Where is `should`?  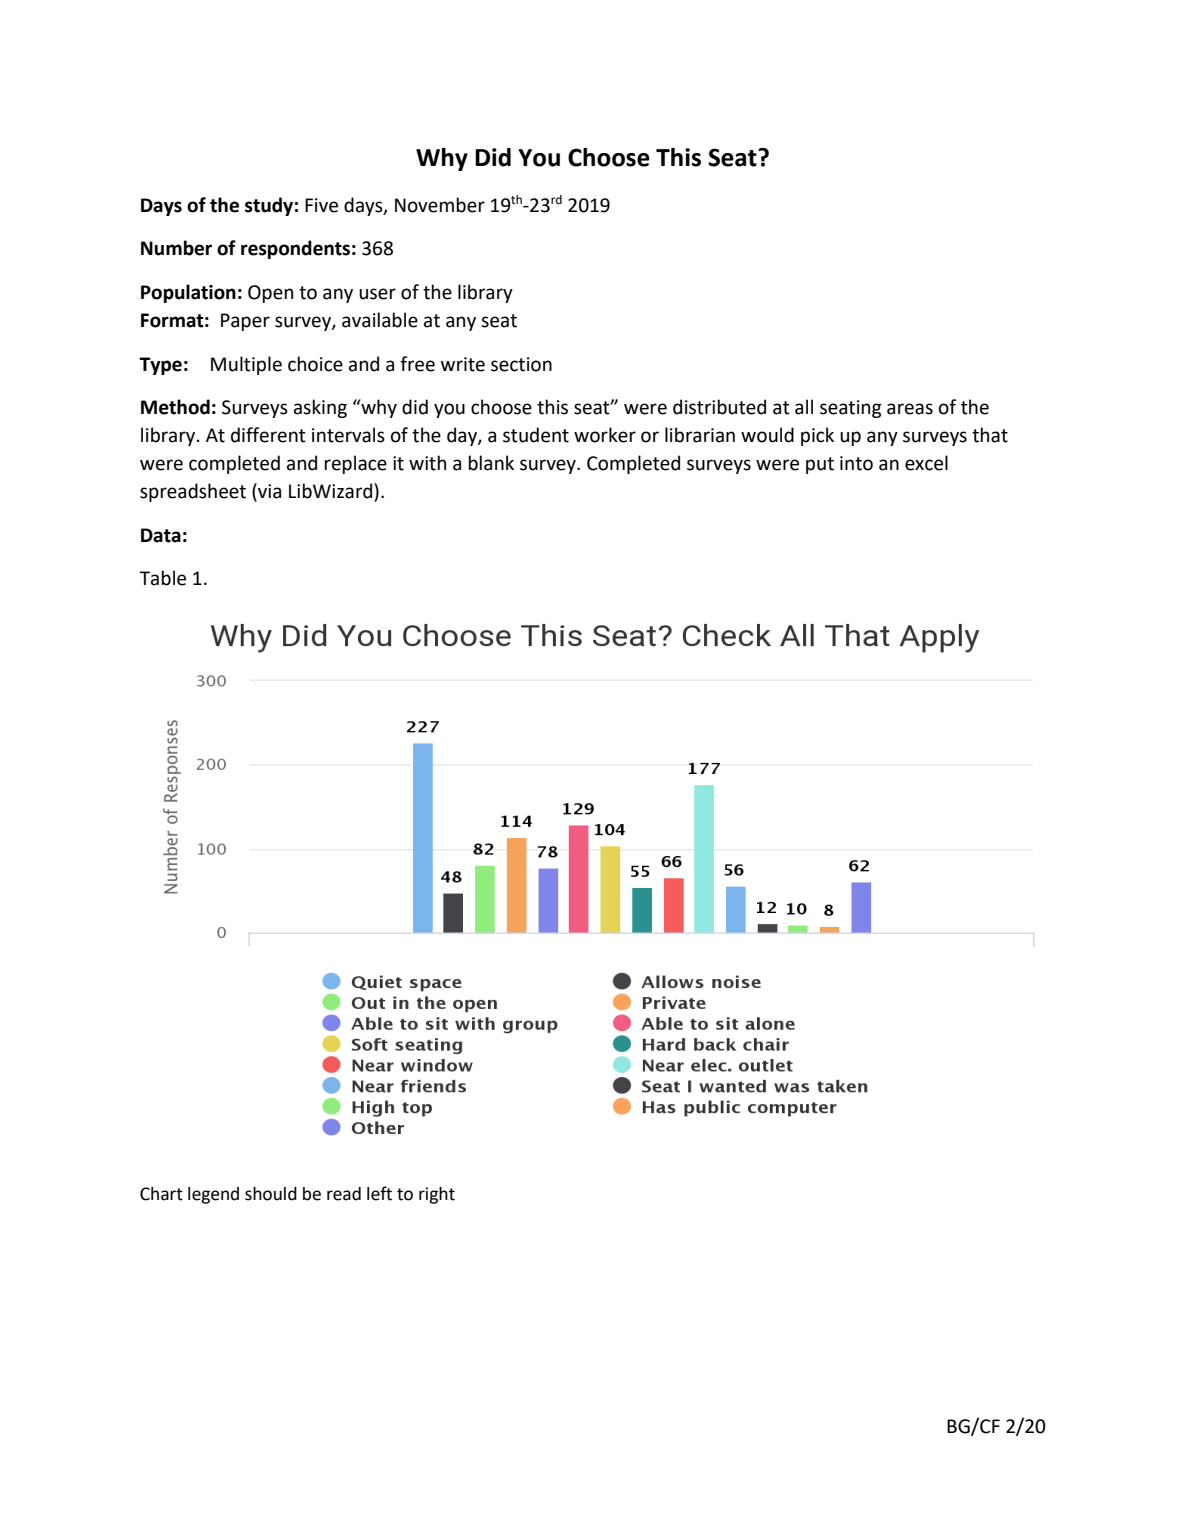 should is located at coordinates (271, 1194).
